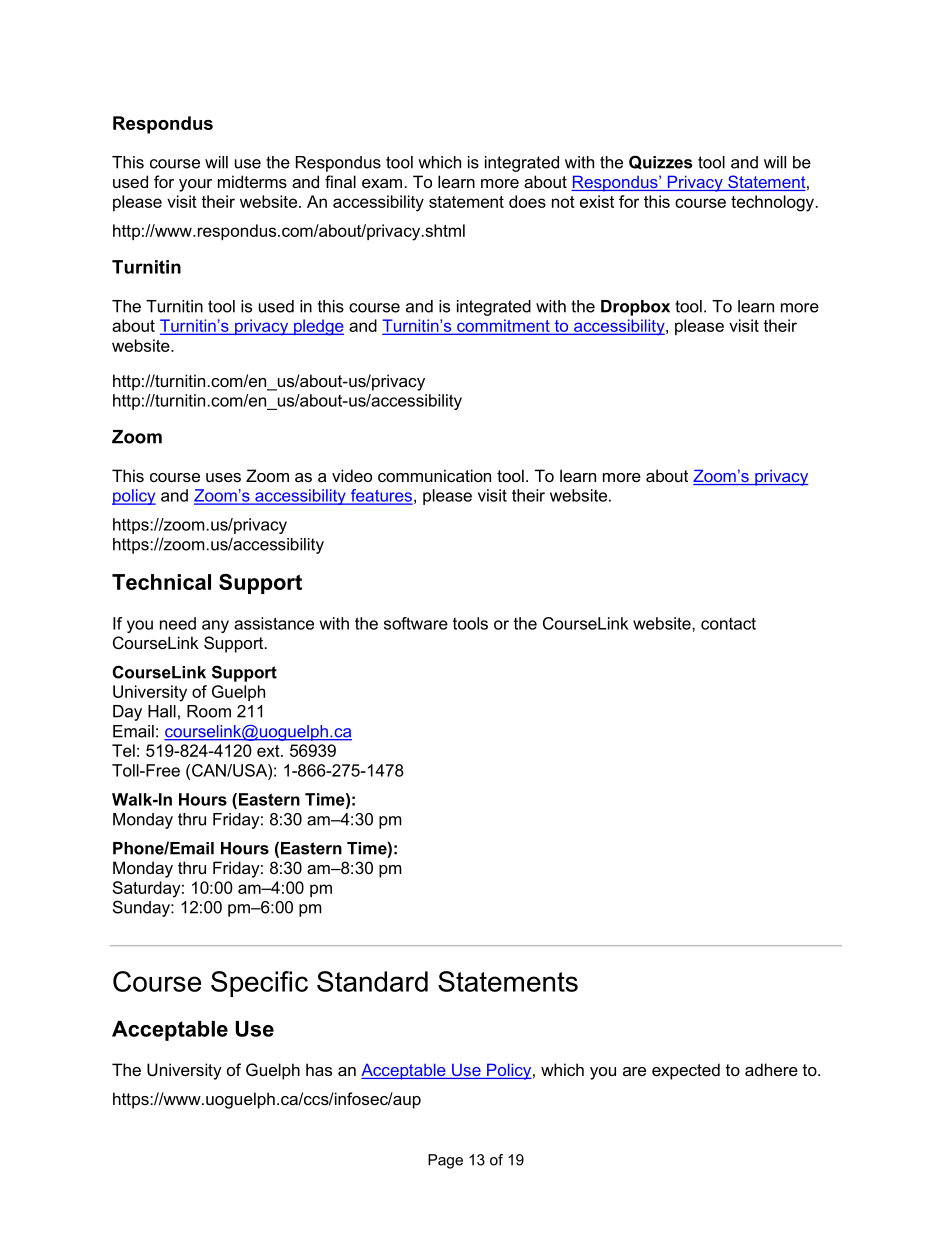 This screenshot has width=952, height=1233. What do you see at coordinates (445, 1161) in the screenshot?
I see `Page` at bounding box center [445, 1161].
